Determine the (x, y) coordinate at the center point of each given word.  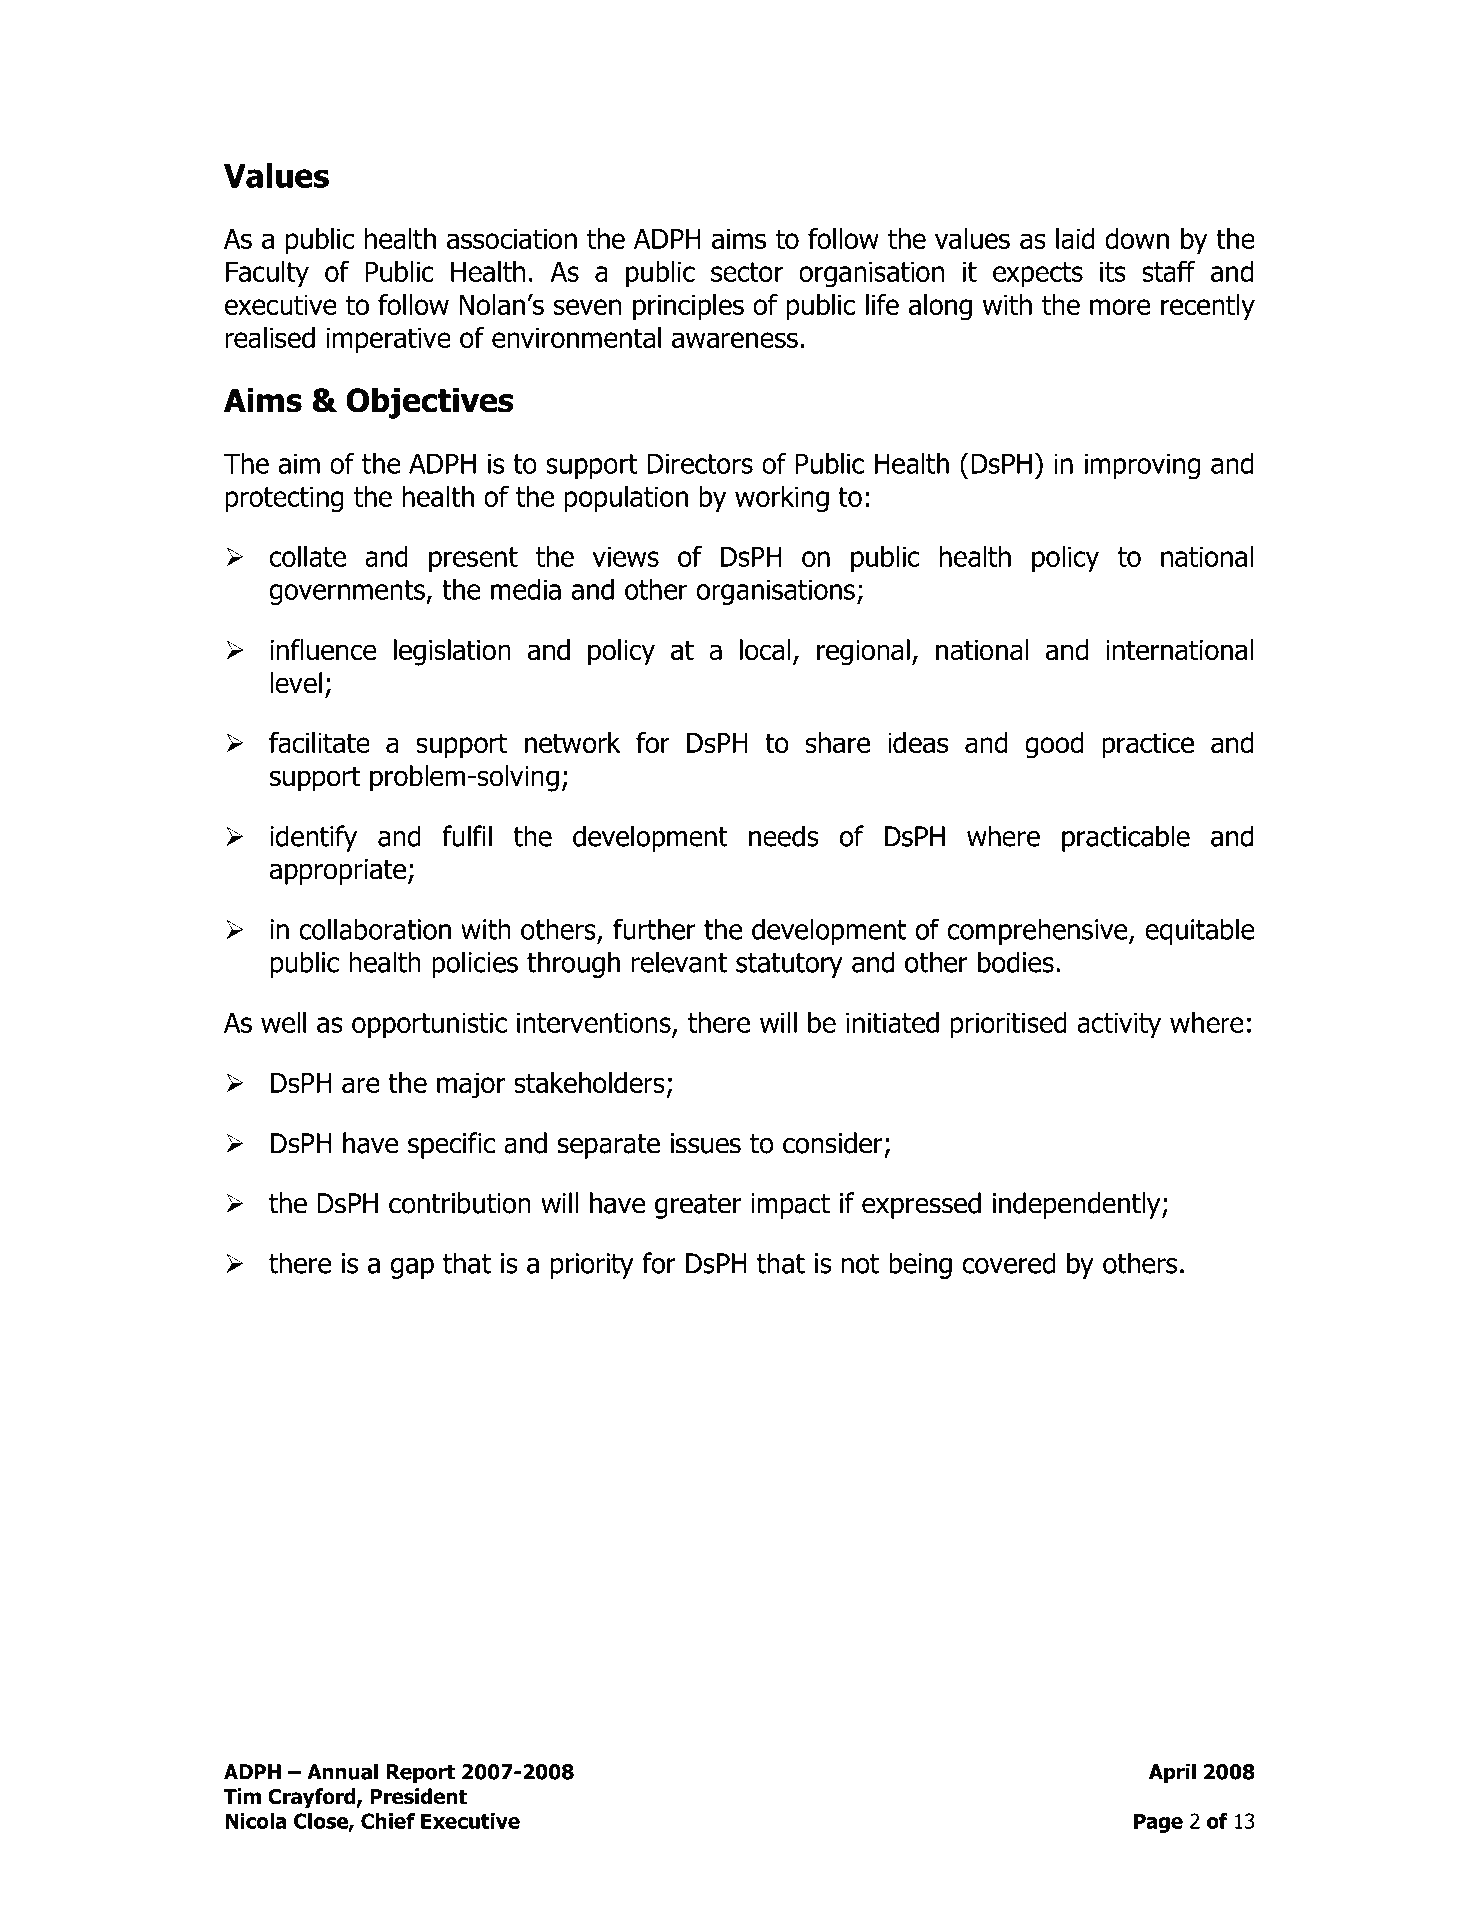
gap (412, 1268)
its (1113, 271)
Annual (342, 1771)
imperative (388, 340)
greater (698, 1206)
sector (747, 272)
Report (420, 1774)
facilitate (319, 742)
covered (1008, 1263)
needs (784, 836)
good (1054, 745)
